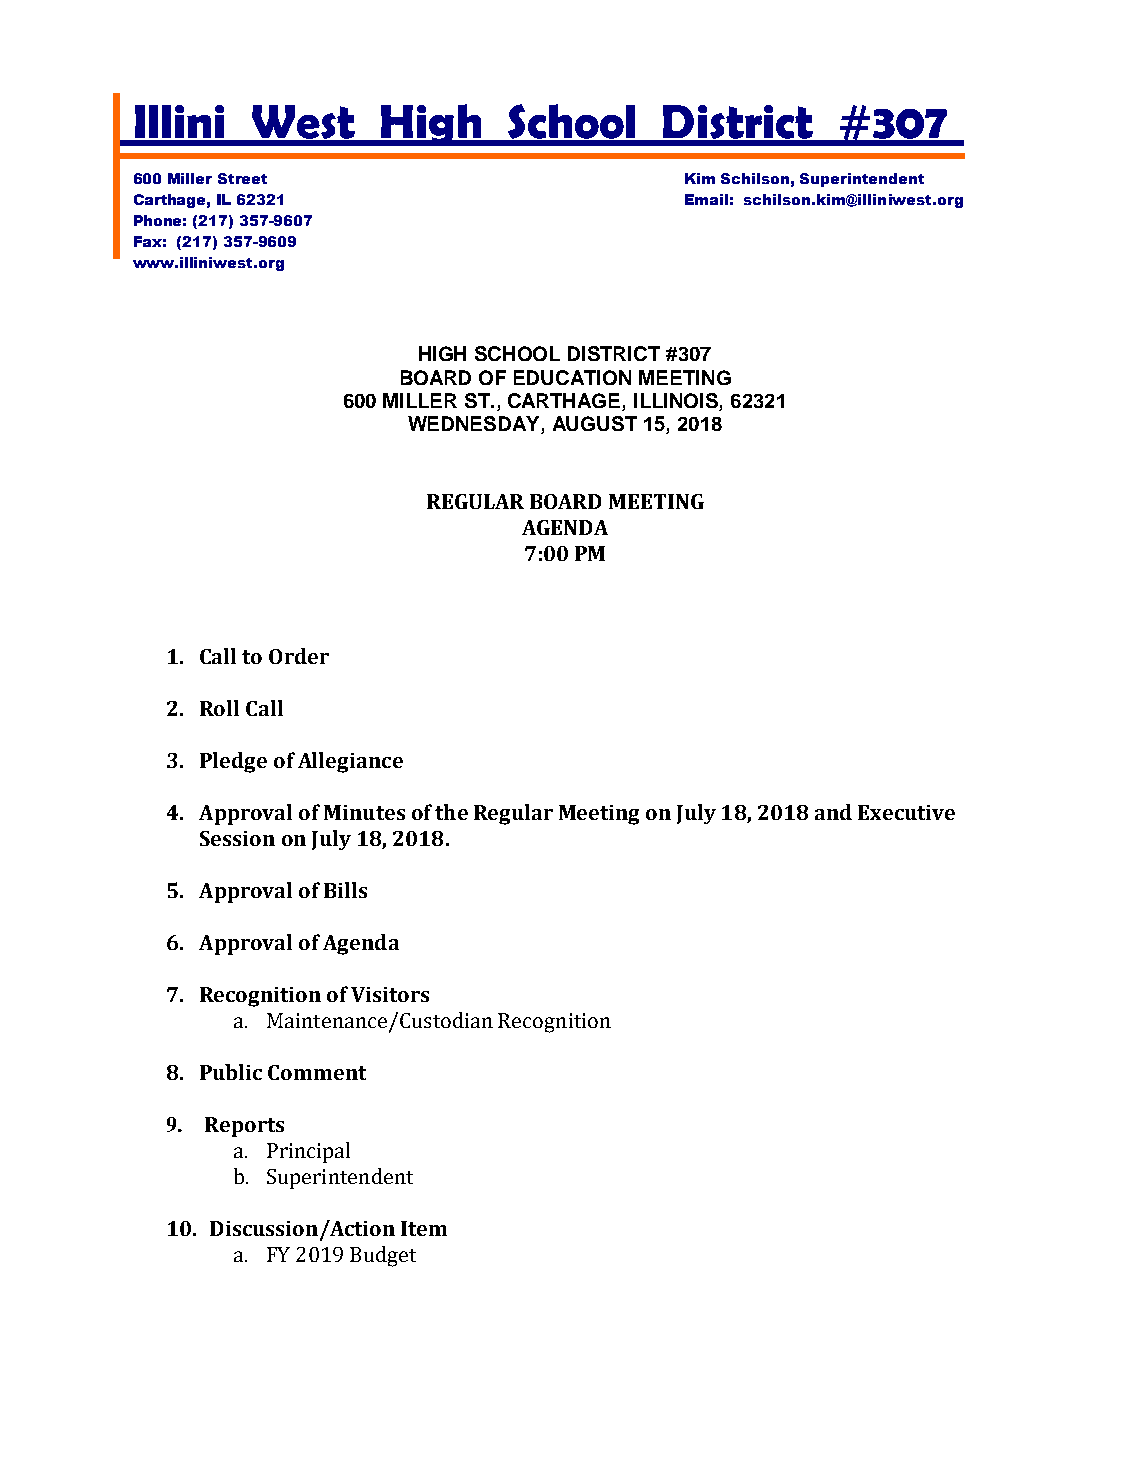  What do you see at coordinates (242, 178) in the document?
I see `Street` at bounding box center [242, 178].
